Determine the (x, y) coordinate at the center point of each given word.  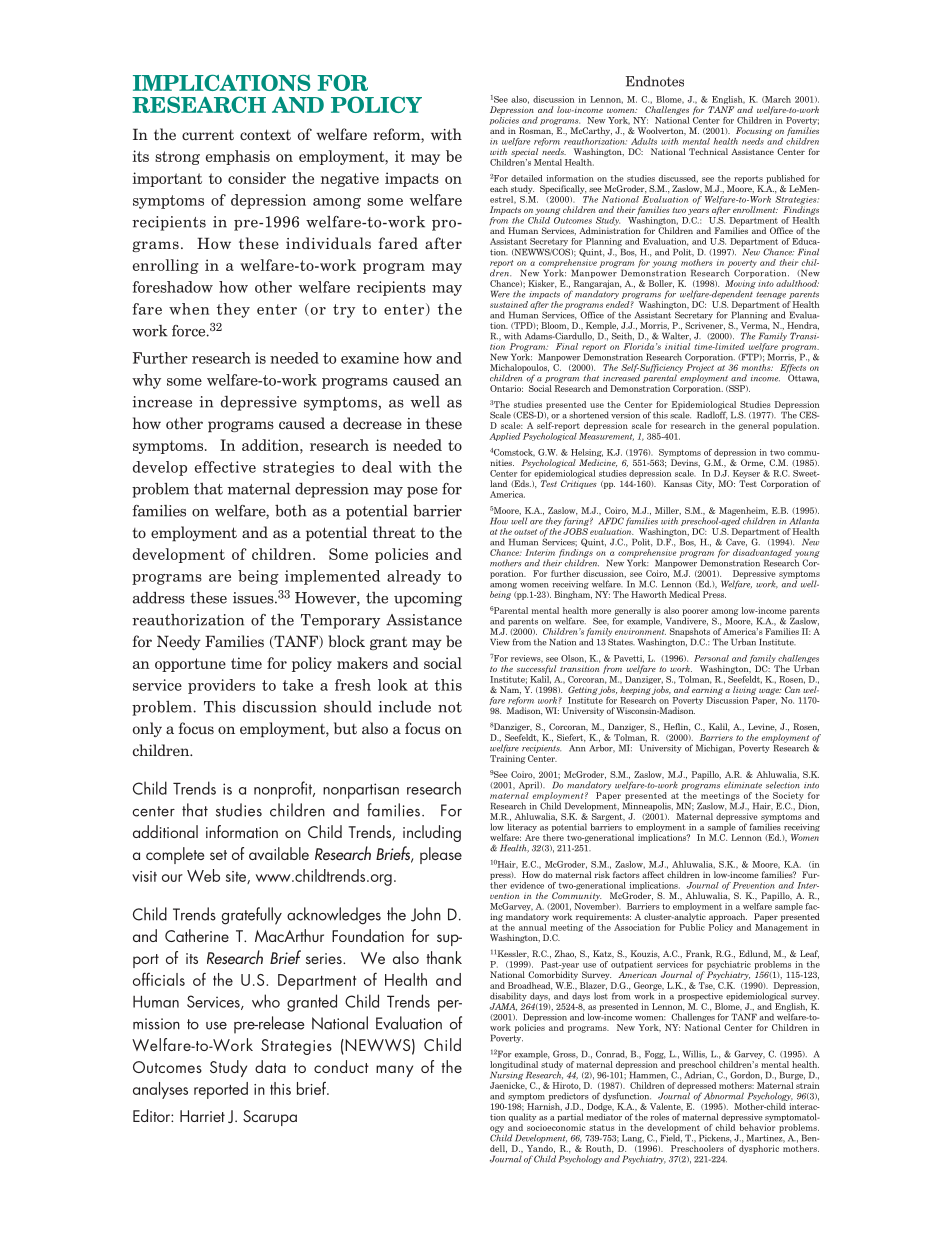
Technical (708, 151)
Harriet (202, 1116)
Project (700, 369)
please (441, 855)
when (189, 309)
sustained (509, 304)
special (524, 152)
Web (203, 875)
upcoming (428, 599)
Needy (179, 642)
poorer (695, 613)
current (208, 135)
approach (728, 917)
